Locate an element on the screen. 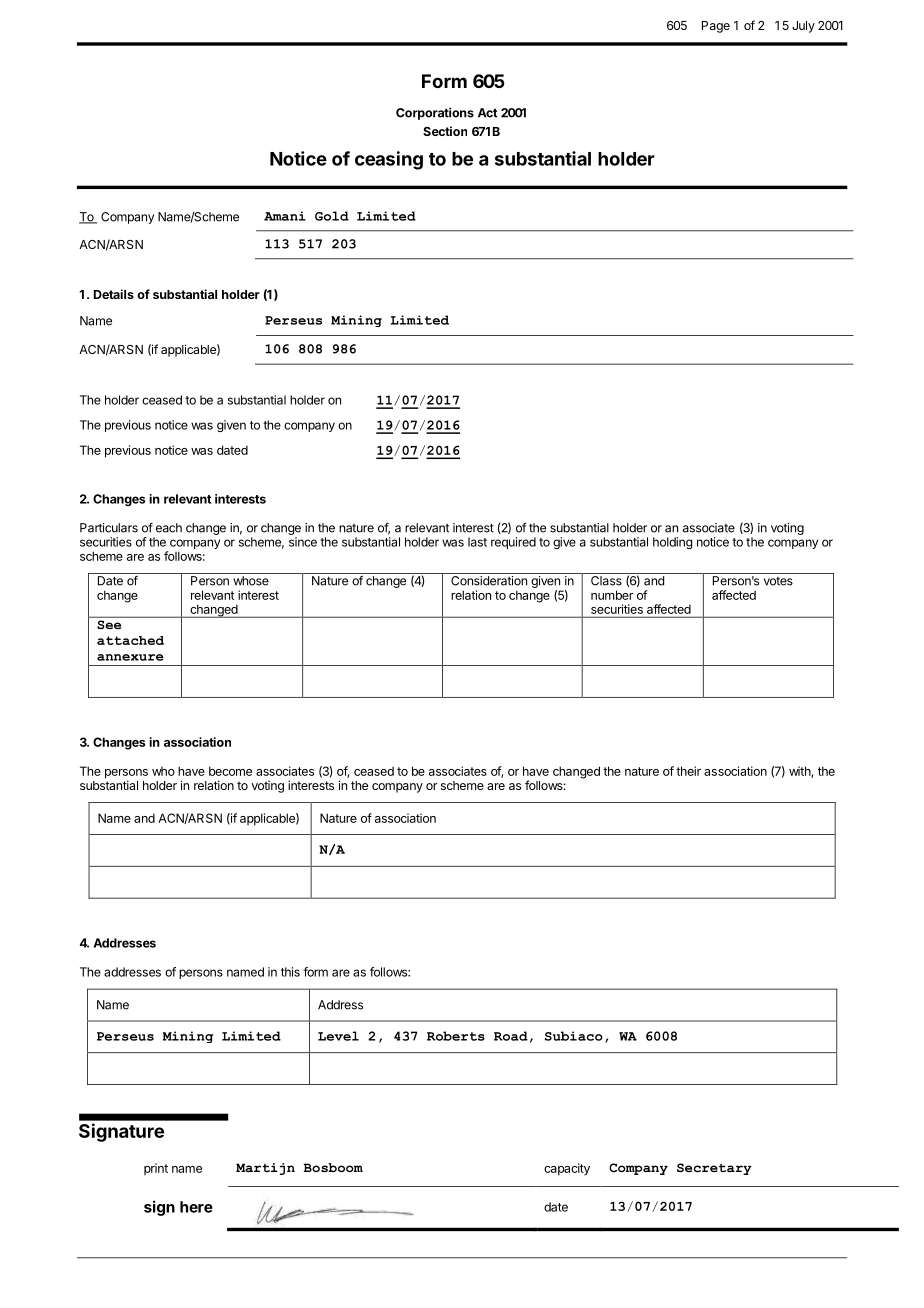 The image size is (924, 1308). Page is located at coordinates (716, 27).
